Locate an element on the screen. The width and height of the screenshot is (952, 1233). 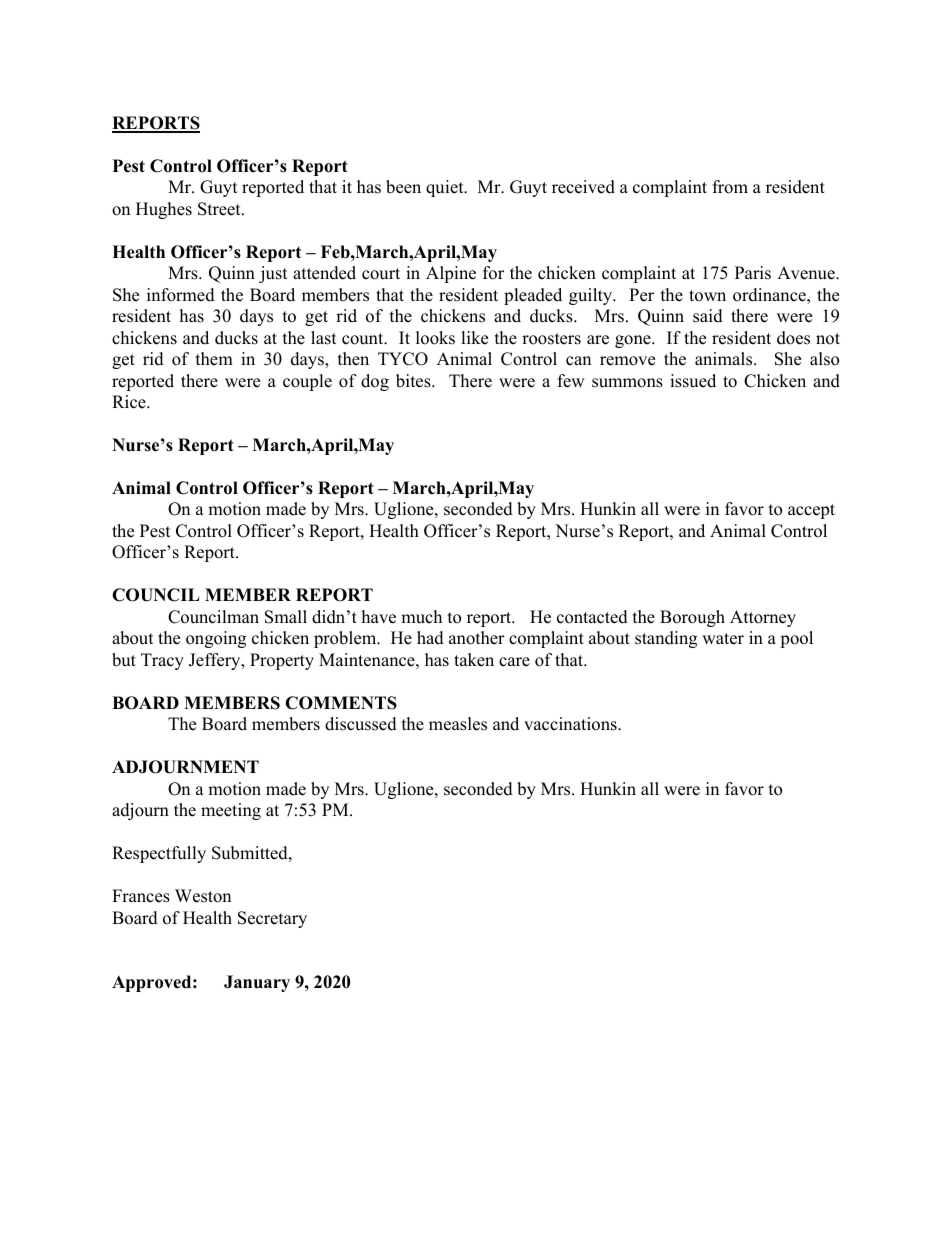
Tracy is located at coordinates (162, 661).
